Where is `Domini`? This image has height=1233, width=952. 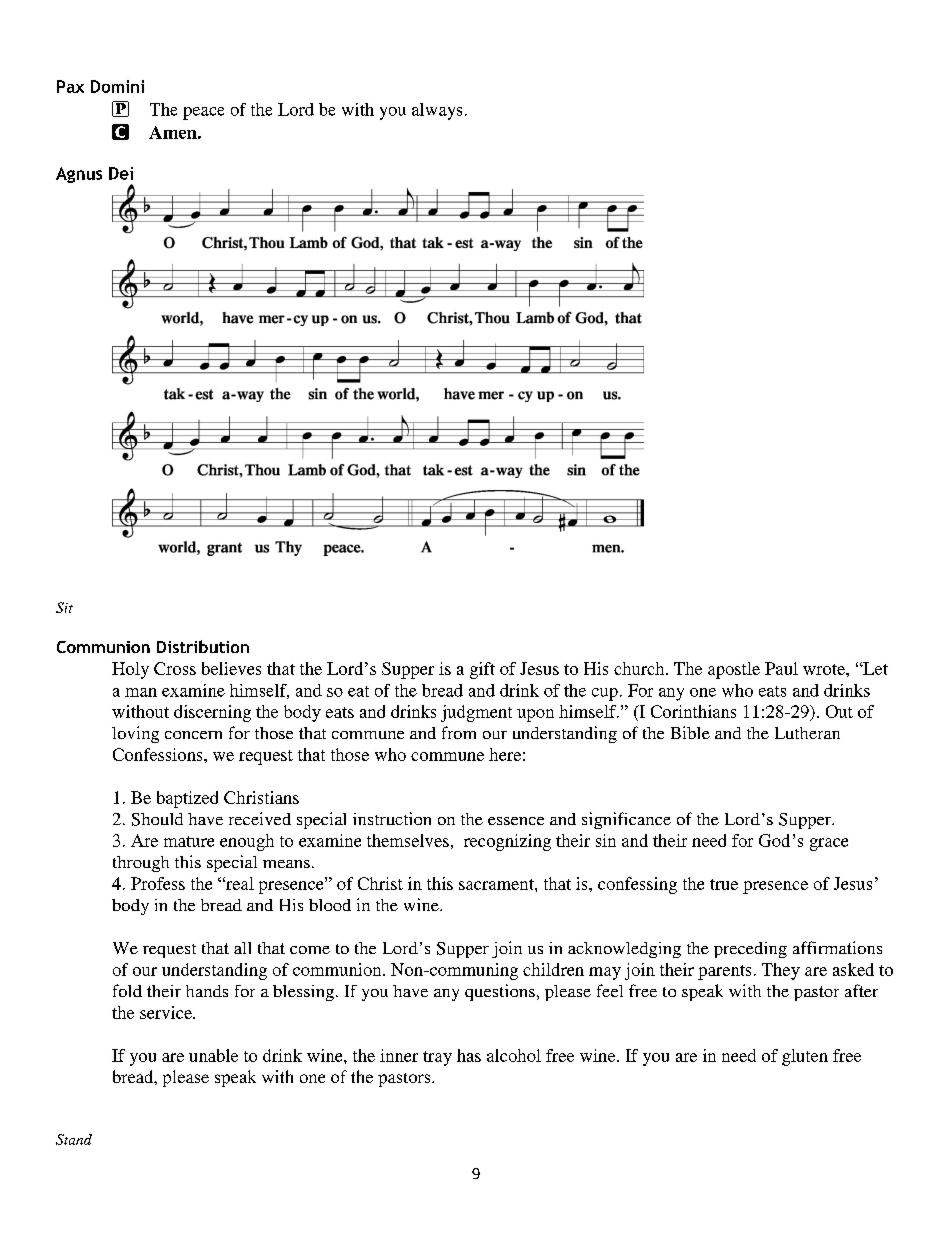 Domini is located at coordinates (117, 86).
